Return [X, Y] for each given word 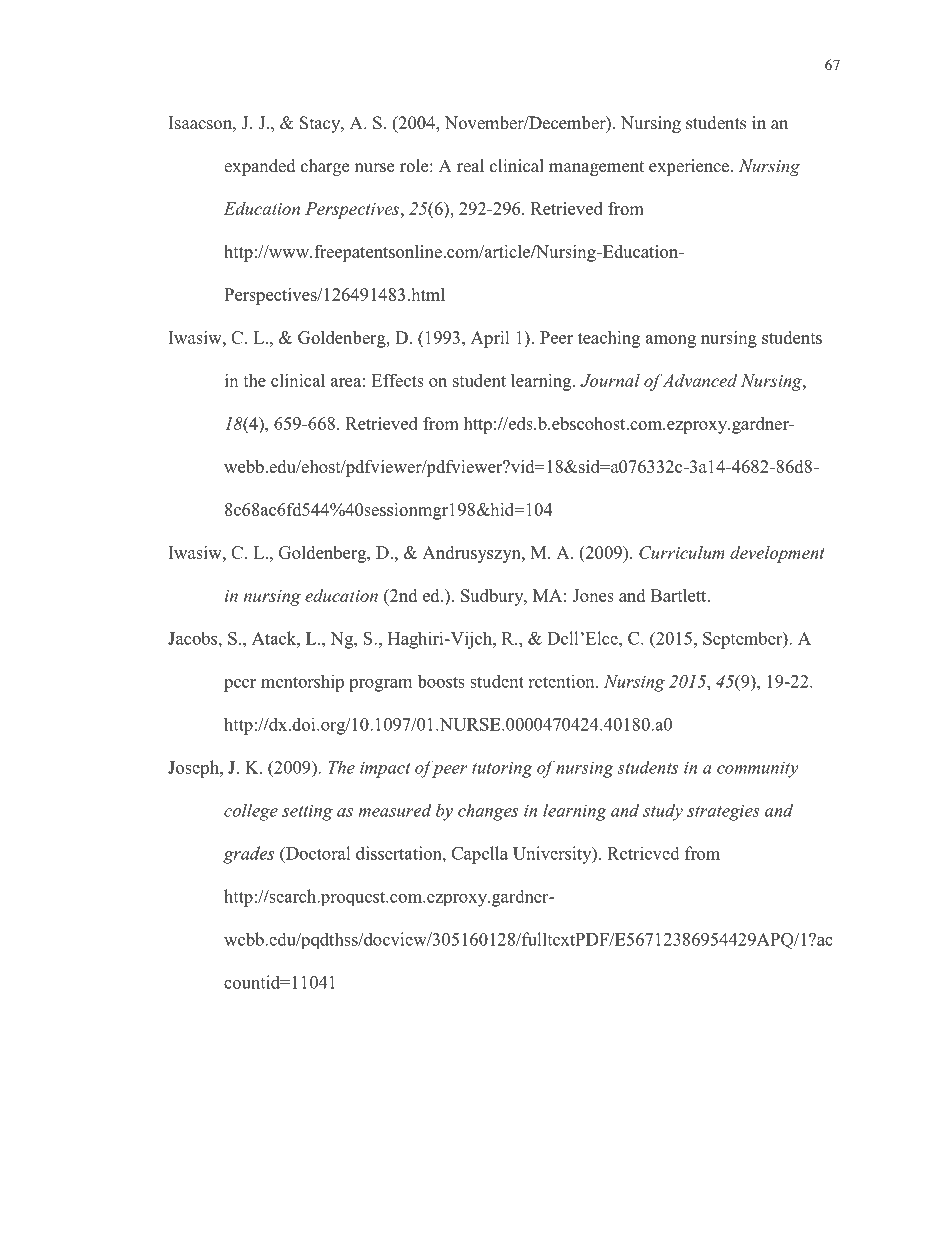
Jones [593, 595]
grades [248, 855]
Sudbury [493, 597]
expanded [260, 167]
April [490, 339]
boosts [441, 681]
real [470, 166]
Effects [397, 380]
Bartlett [680, 595]
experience [690, 167]
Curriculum [682, 552]
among [671, 341]
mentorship [302, 683]
